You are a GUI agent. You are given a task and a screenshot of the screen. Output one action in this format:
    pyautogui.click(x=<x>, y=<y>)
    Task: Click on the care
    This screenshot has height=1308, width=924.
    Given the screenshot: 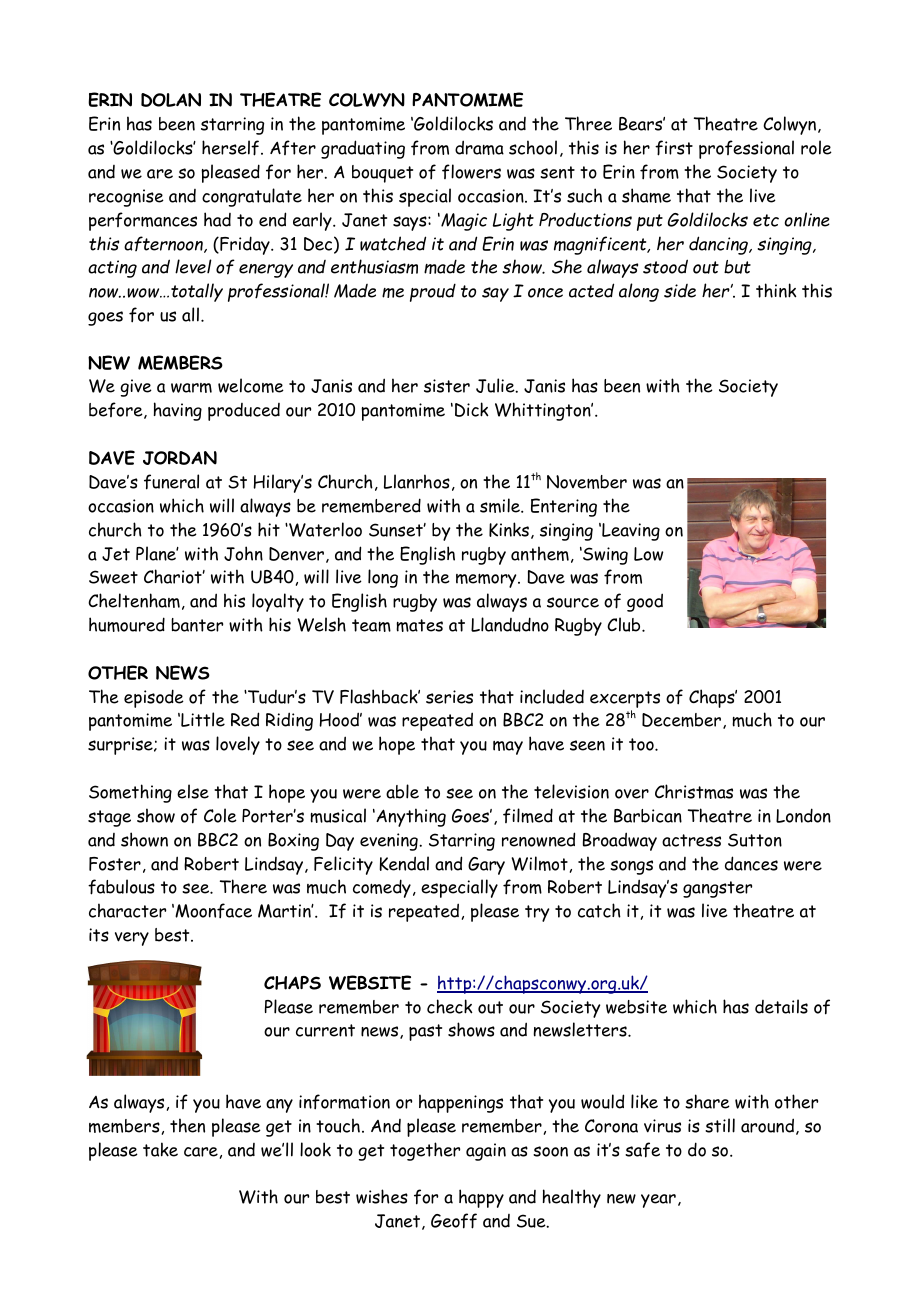 What is the action you would take?
    pyautogui.click(x=201, y=1152)
